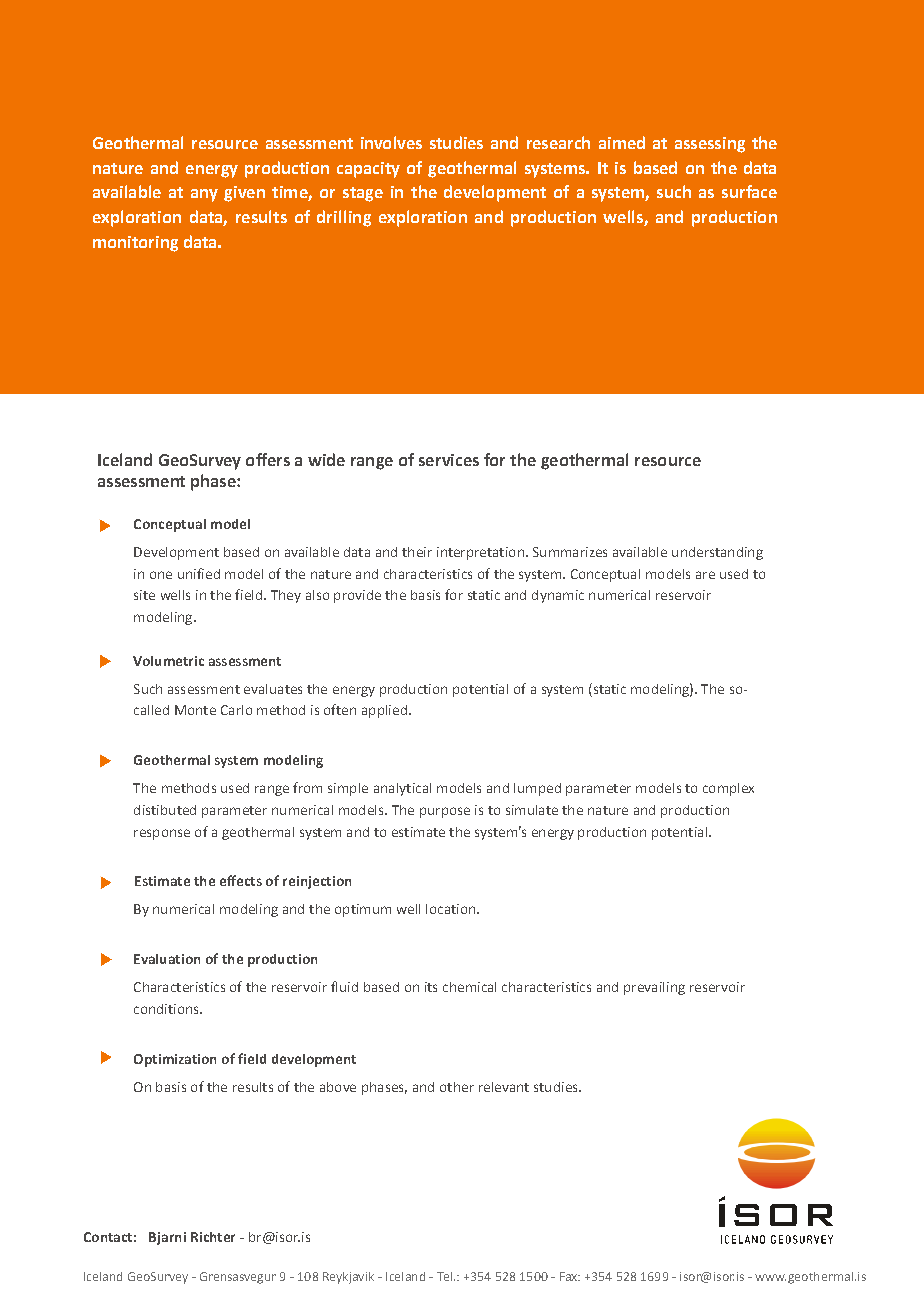  I want to click on unified, so click(199, 573).
